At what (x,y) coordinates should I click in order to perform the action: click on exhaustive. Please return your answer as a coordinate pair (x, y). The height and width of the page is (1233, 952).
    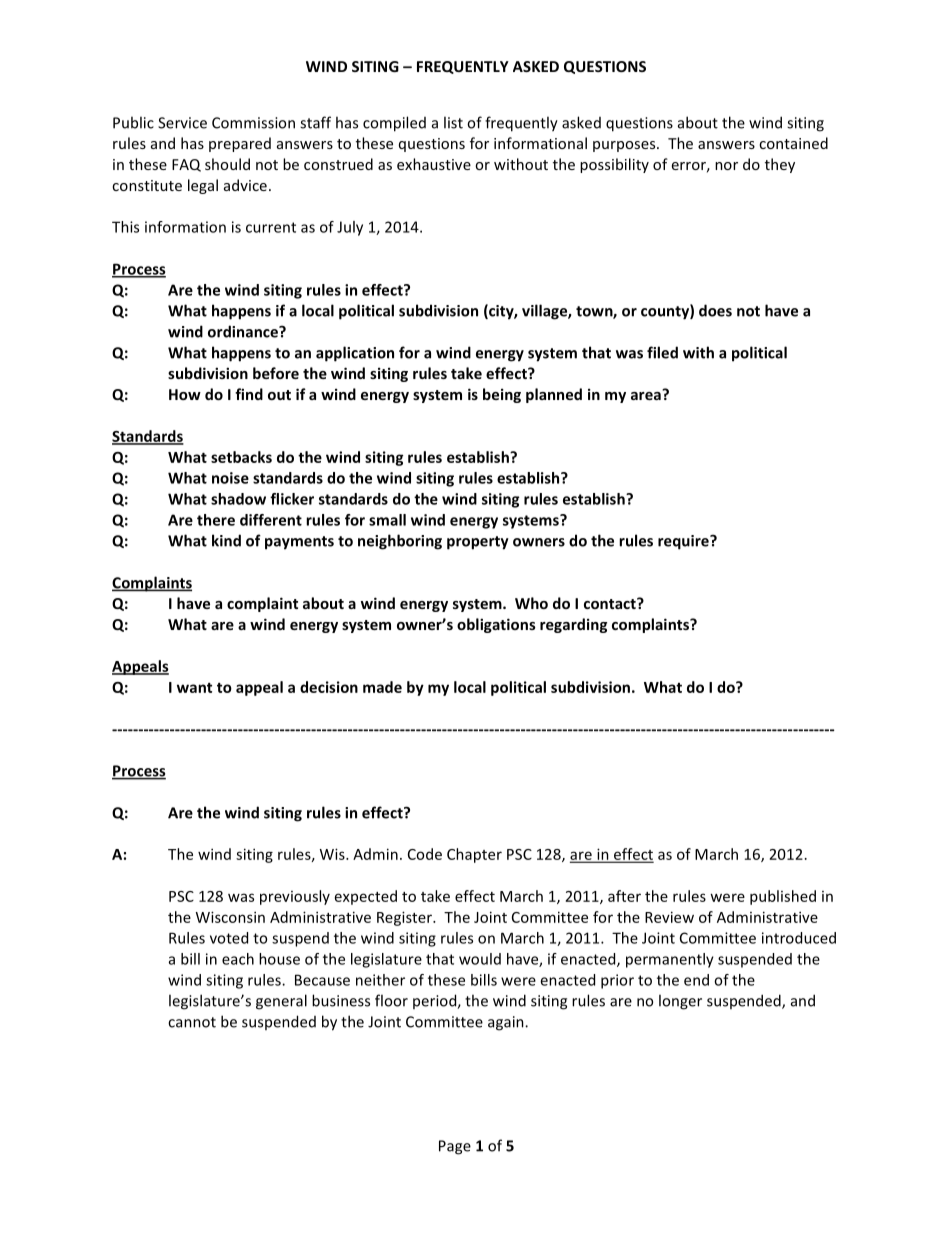
    Looking at the image, I should click on (434, 164).
